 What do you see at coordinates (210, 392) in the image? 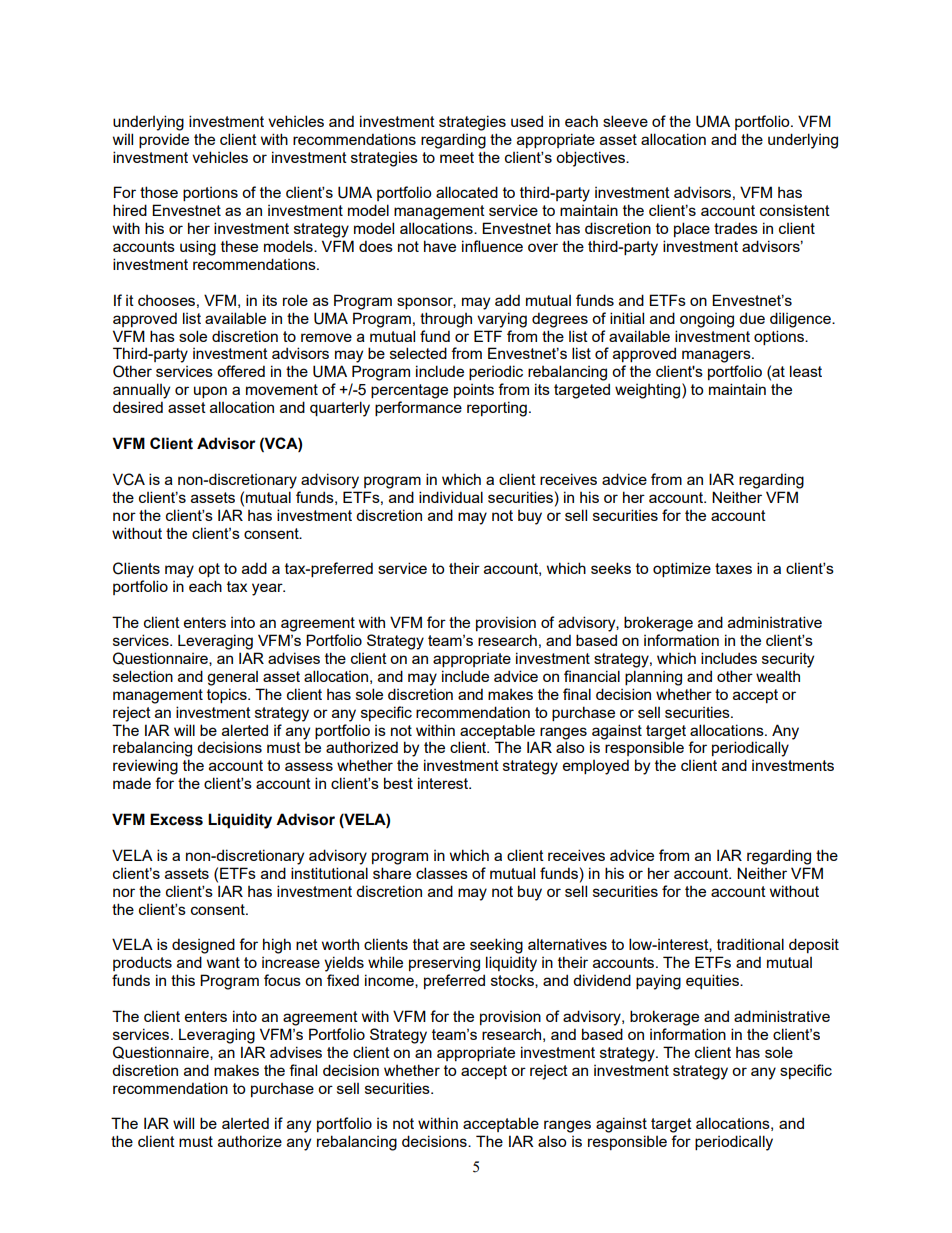
I see `upon` at bounding box center [210, 392].
